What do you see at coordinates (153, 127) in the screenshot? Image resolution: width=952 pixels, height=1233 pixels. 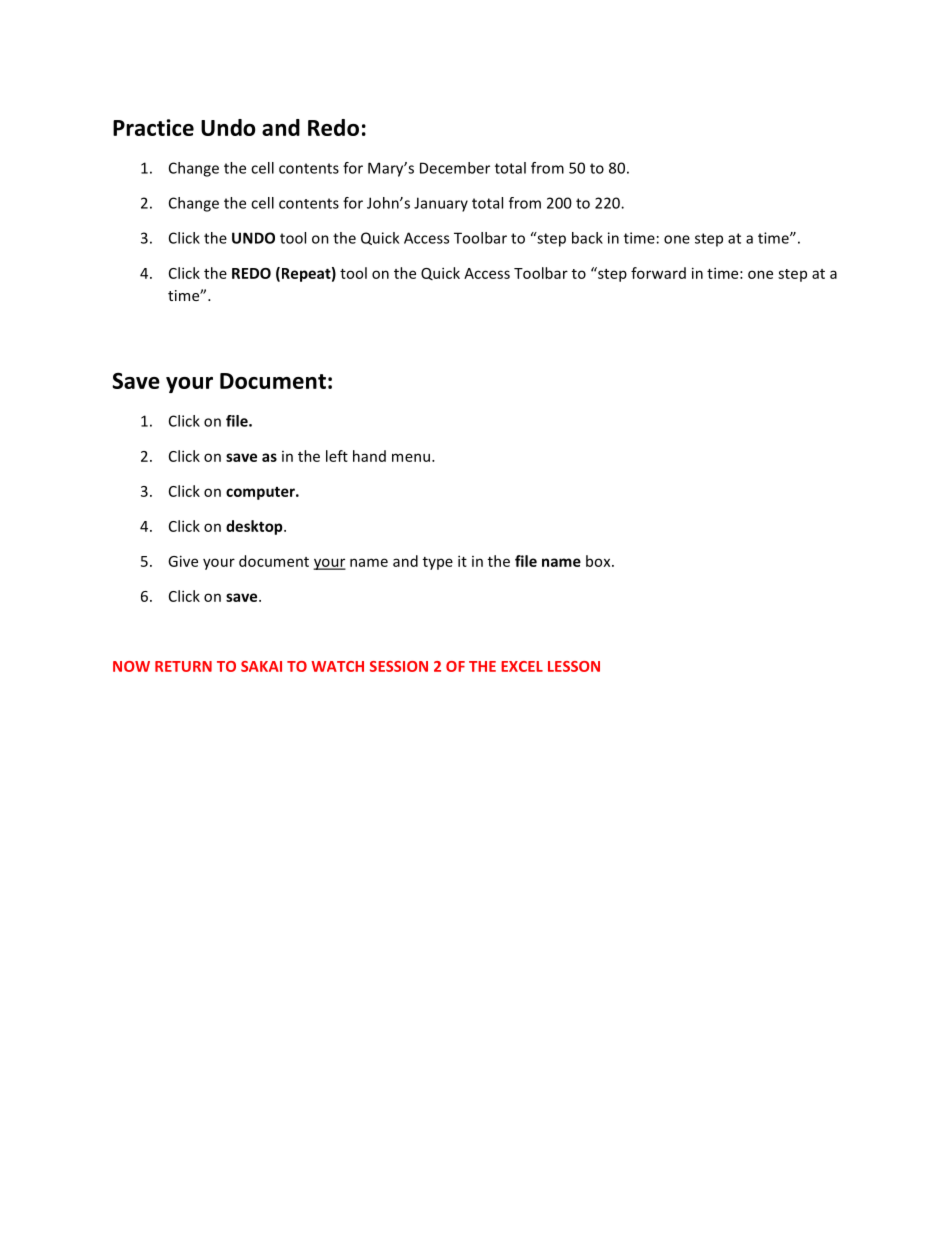 I see `Practice` at bounding box center [153, 127].
